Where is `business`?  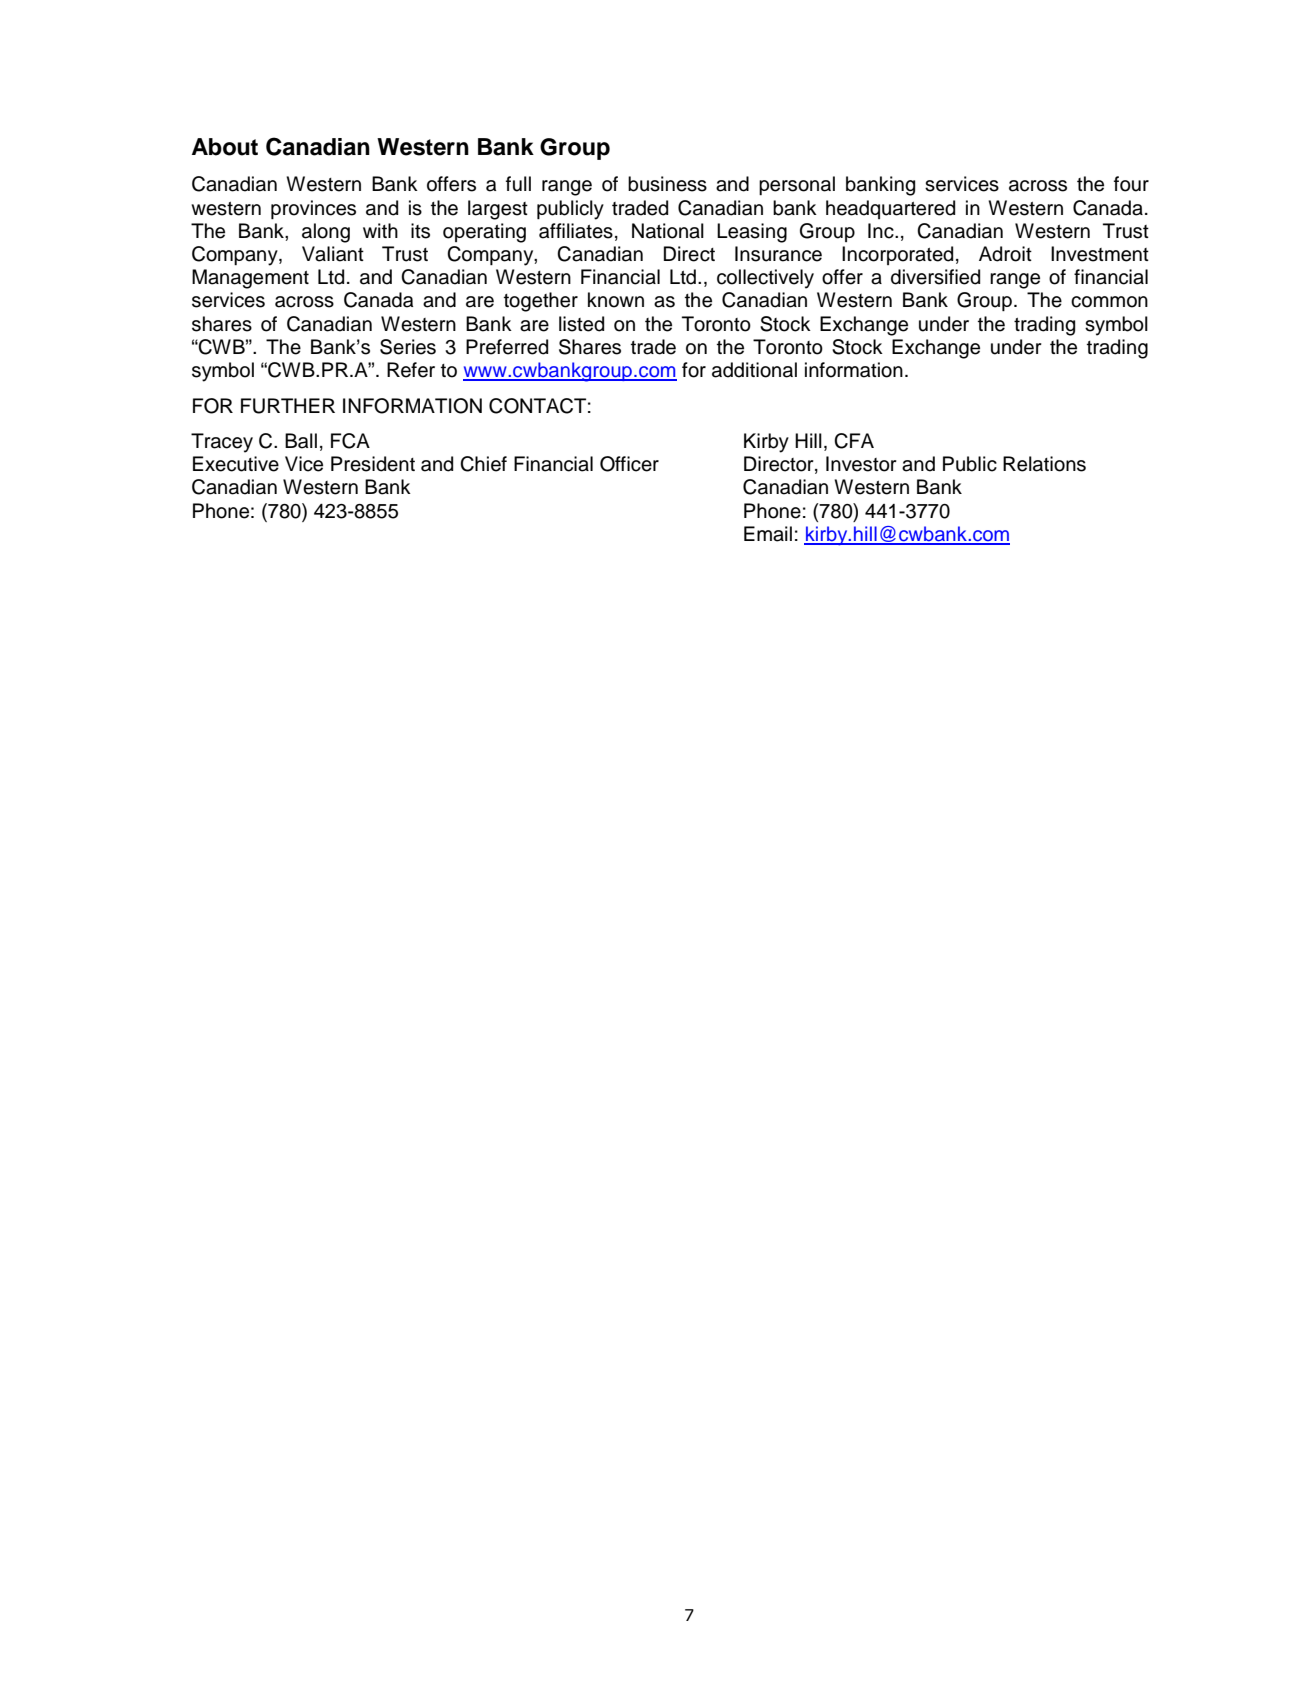
business is located at coordinates (667, 184).
